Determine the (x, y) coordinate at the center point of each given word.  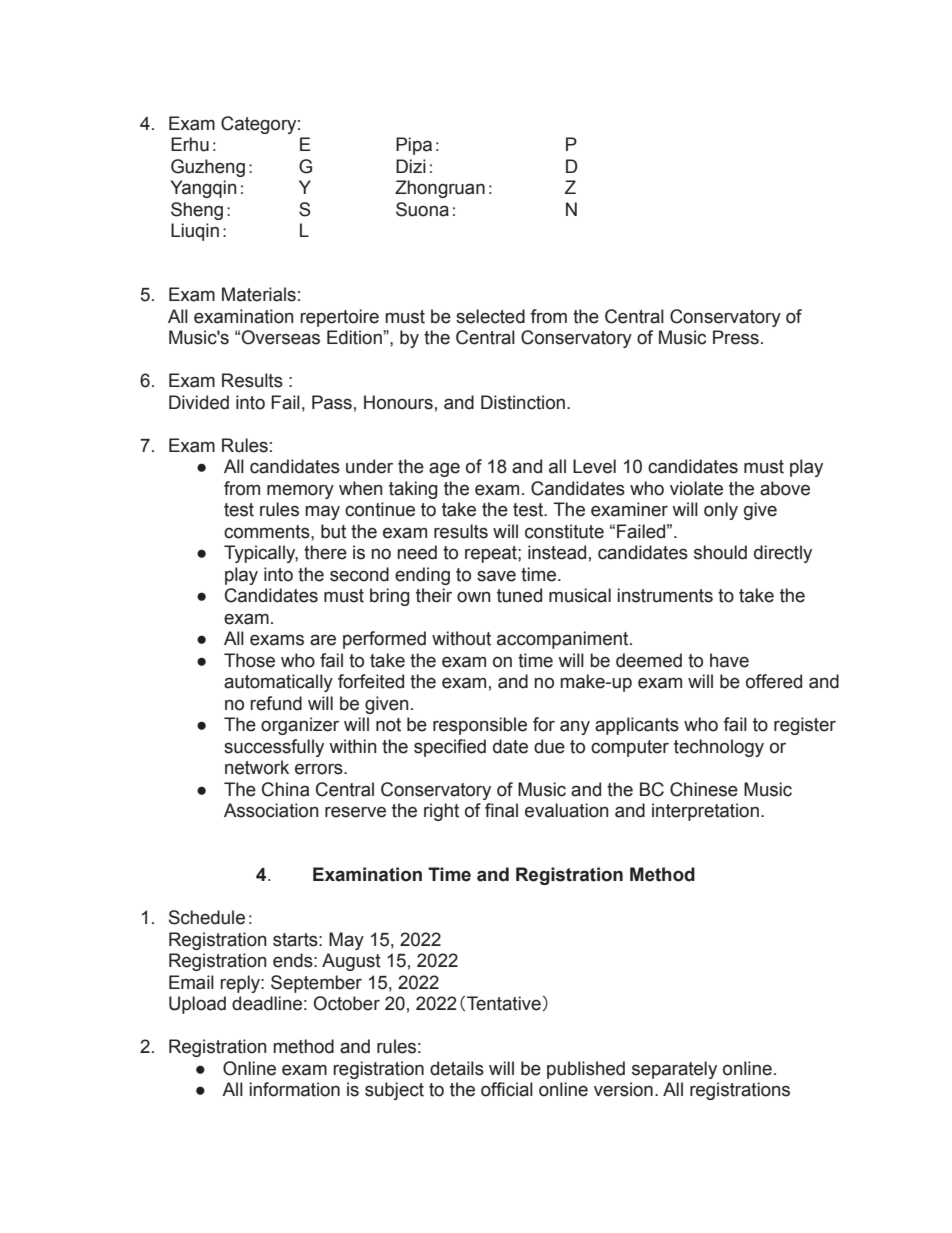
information (294, 1089)
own (473, 597)
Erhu (190, 144)
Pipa (414, 146)
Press (736, 337)
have (729, 660)
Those (249, 660)
